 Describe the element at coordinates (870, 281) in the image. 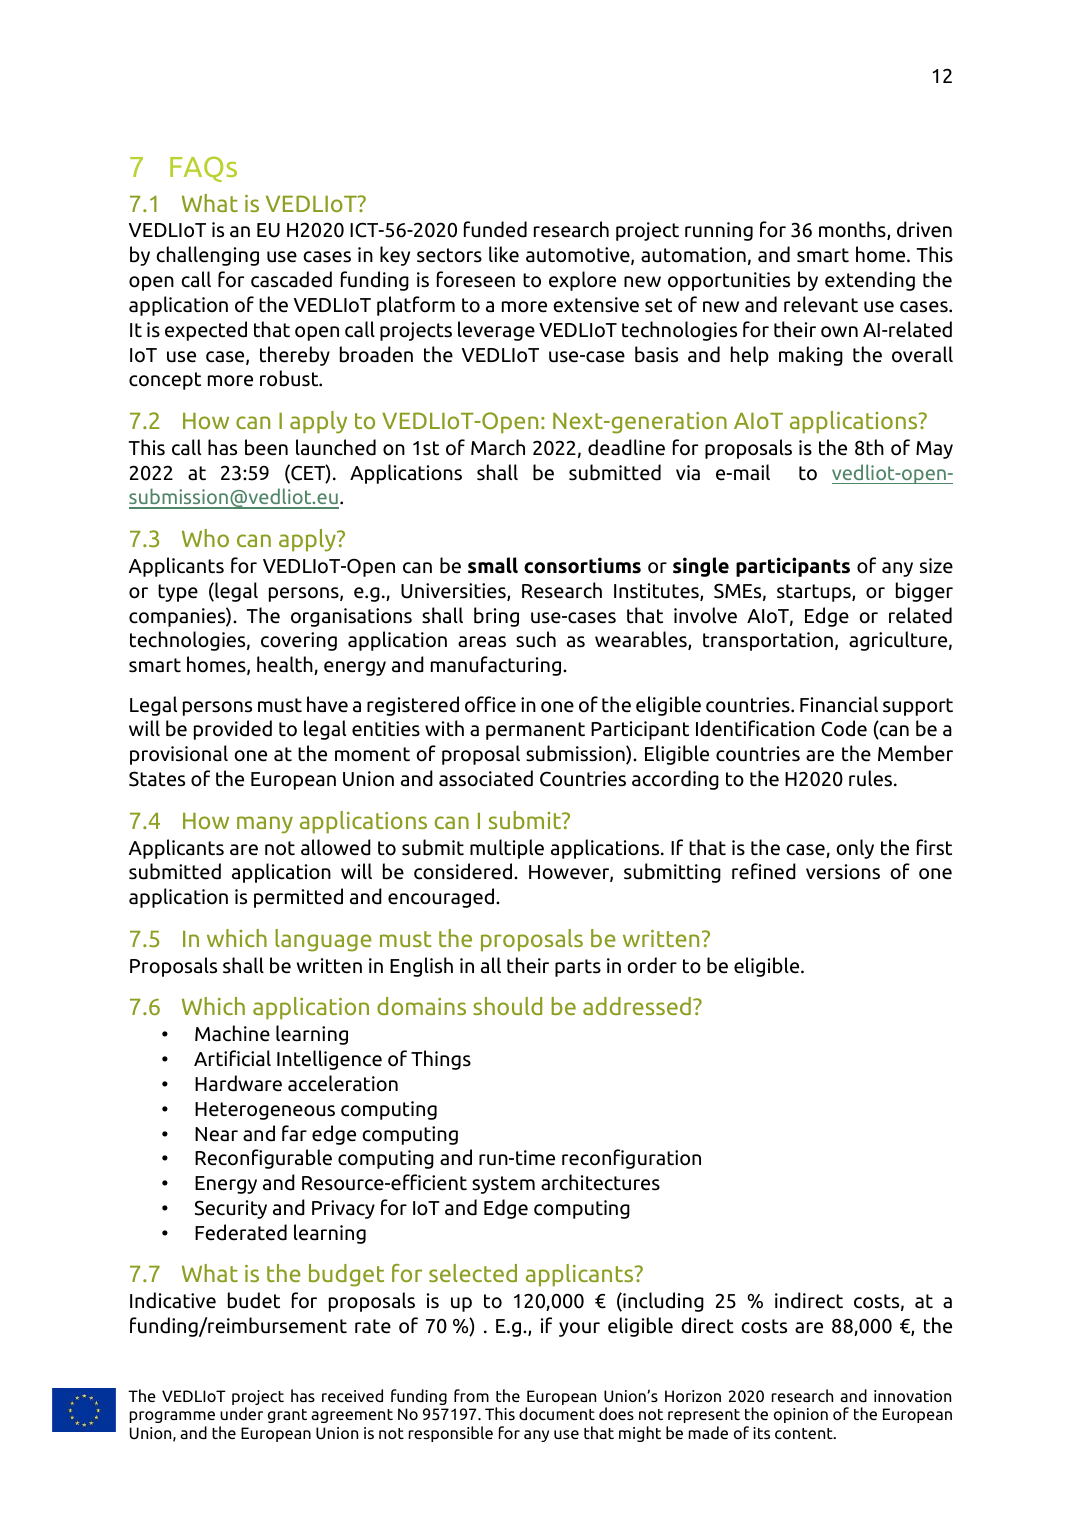

I see `extending` at that location.
